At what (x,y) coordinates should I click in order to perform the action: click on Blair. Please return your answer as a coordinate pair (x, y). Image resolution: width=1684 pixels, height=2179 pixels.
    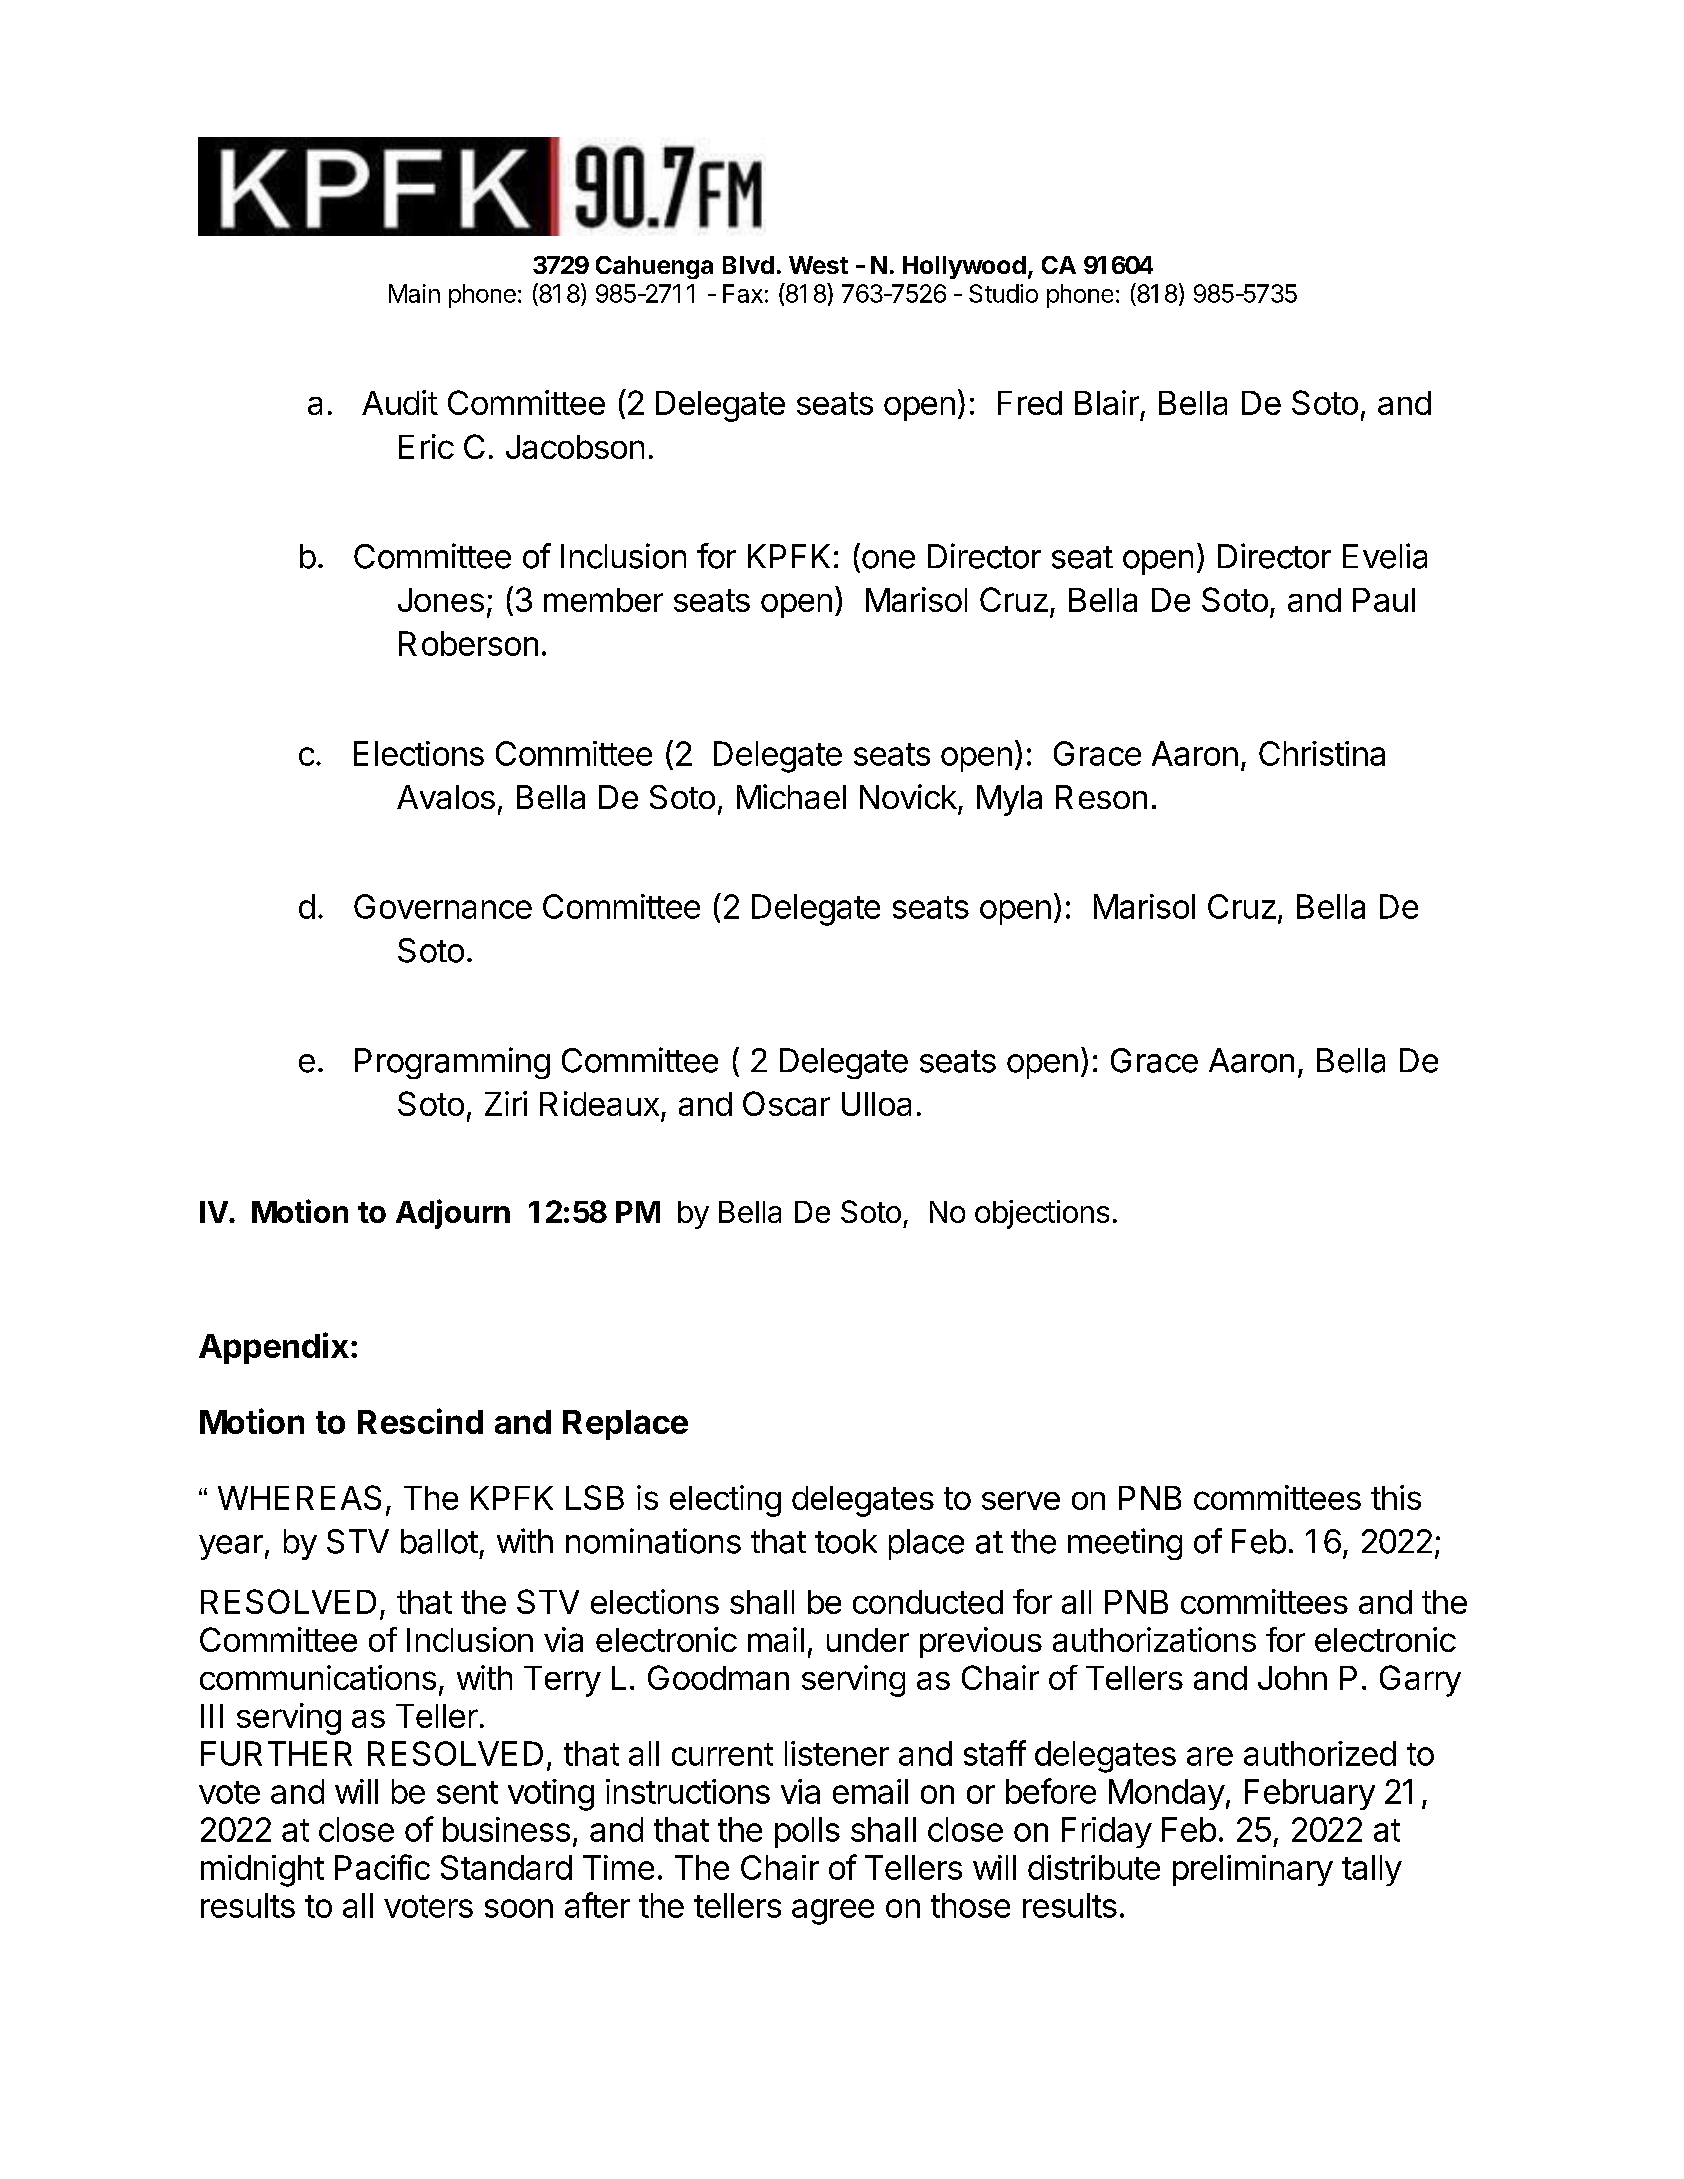
    Looking at the image, I should click on (1107, 402).
